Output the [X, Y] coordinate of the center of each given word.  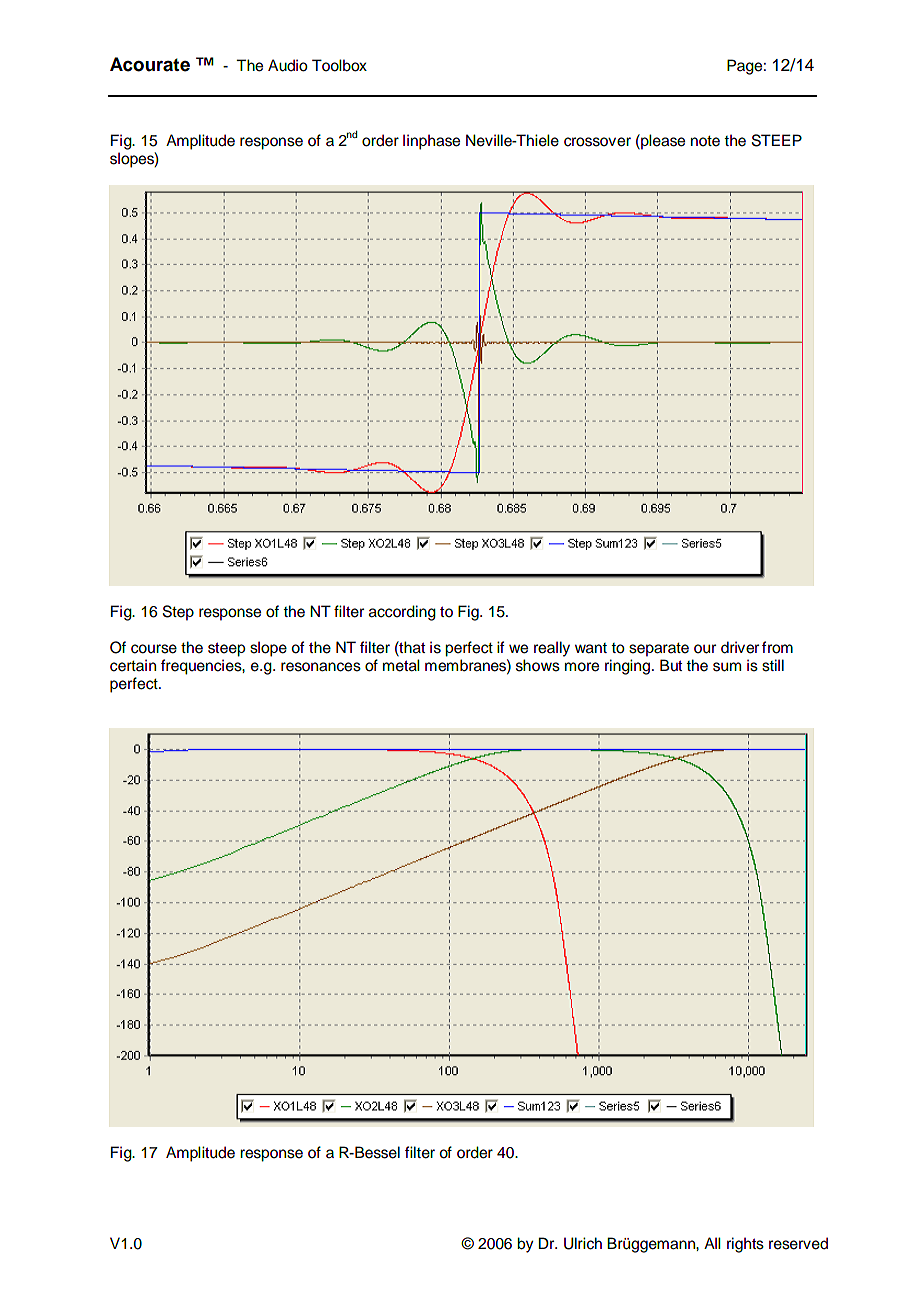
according [402, 613]
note [705, 141]
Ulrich [583, 1243]
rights [745, 1245]
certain [133, 665]
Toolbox [339, 65]
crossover [597, 142]
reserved [798, 1243]
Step [178, 613]
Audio [288, 65]
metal [401, 665]
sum [727, 667]
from [777, 647]
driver [740, 647]
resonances [321, 667]
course [154, 649]
